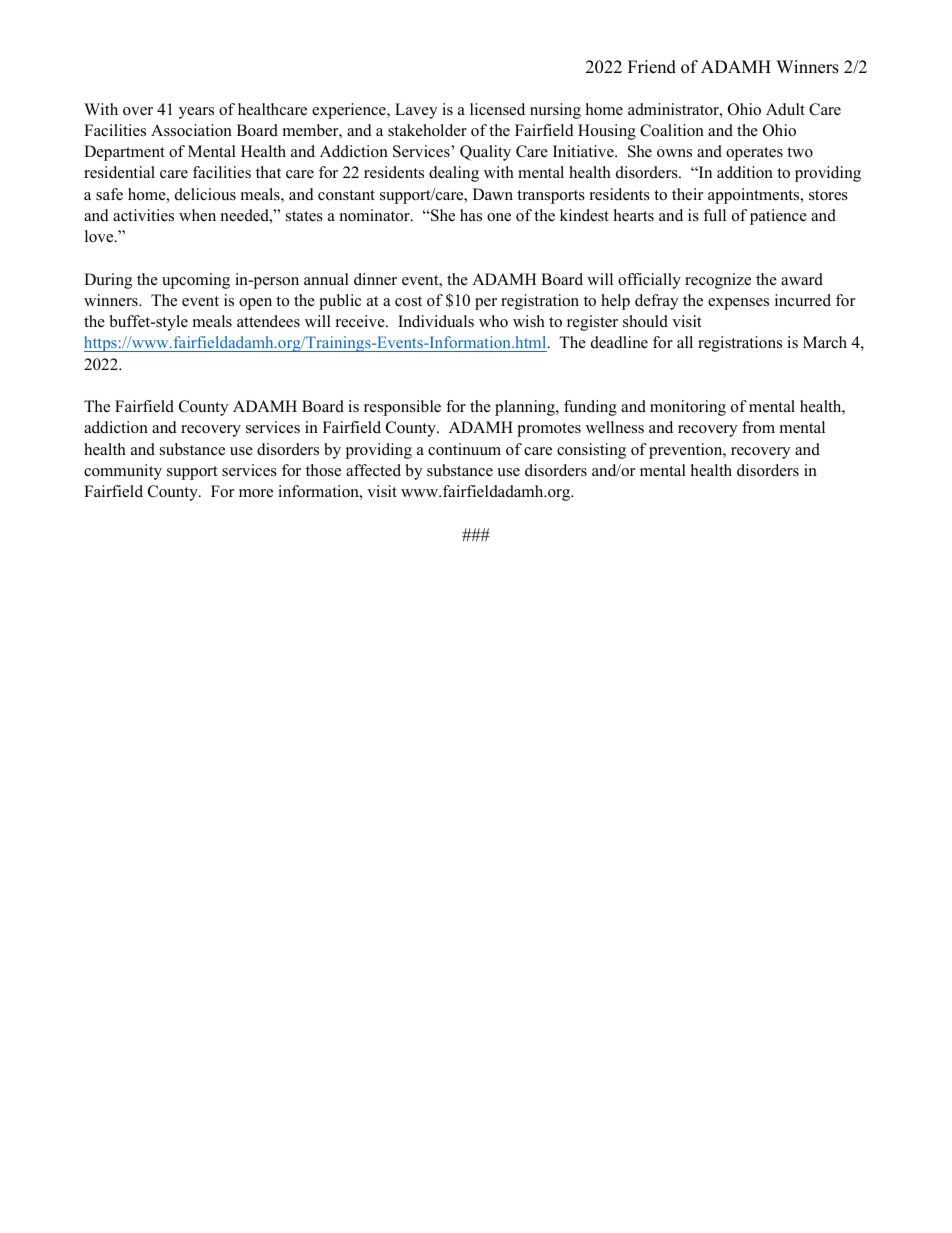 The height and width of the screenshot is (1233, 952). What do you see at coordinates (652, 67) in the screenshot?
I see `Friend` at bounding box center [652, 67].
